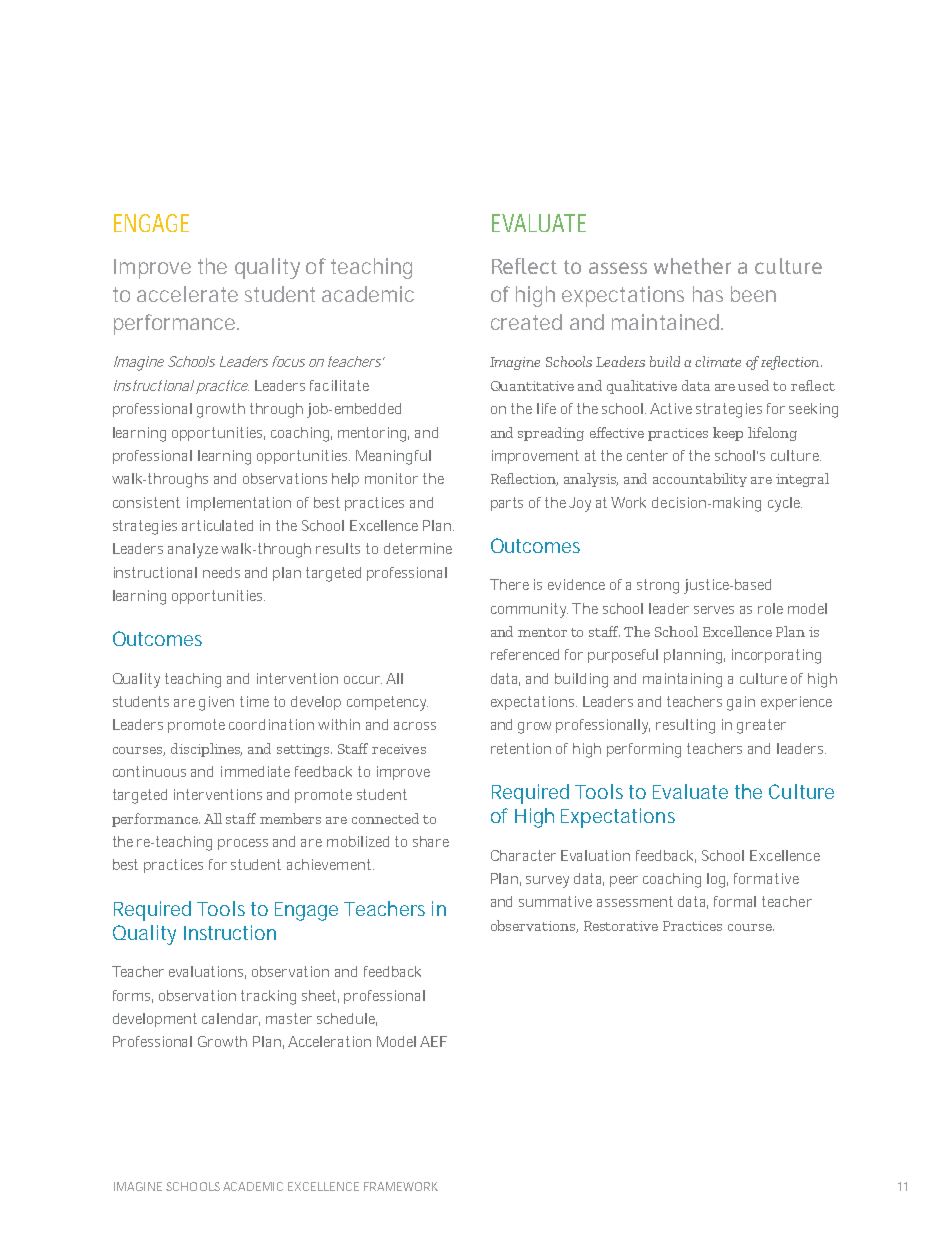  I want to click on center, so click(647, 455).
